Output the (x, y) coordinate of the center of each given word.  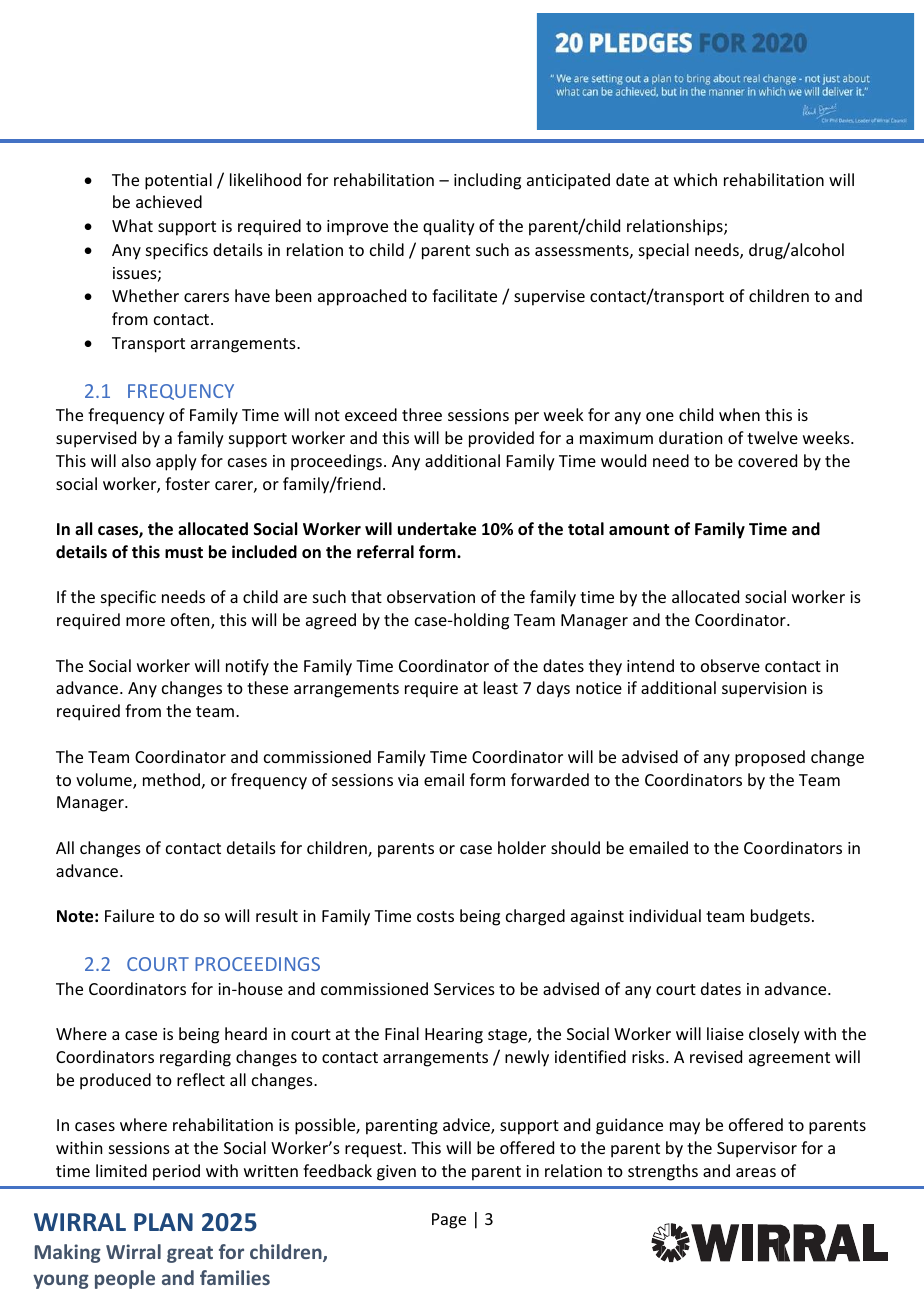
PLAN (163, 1222)
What (132, 225)
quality (449, 227)
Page (449, 1221)
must (184, 553)
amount (639, 529)
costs (435, 916)
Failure (129, 915)
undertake (437, 529)
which (695, 179)
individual (665, 915)
